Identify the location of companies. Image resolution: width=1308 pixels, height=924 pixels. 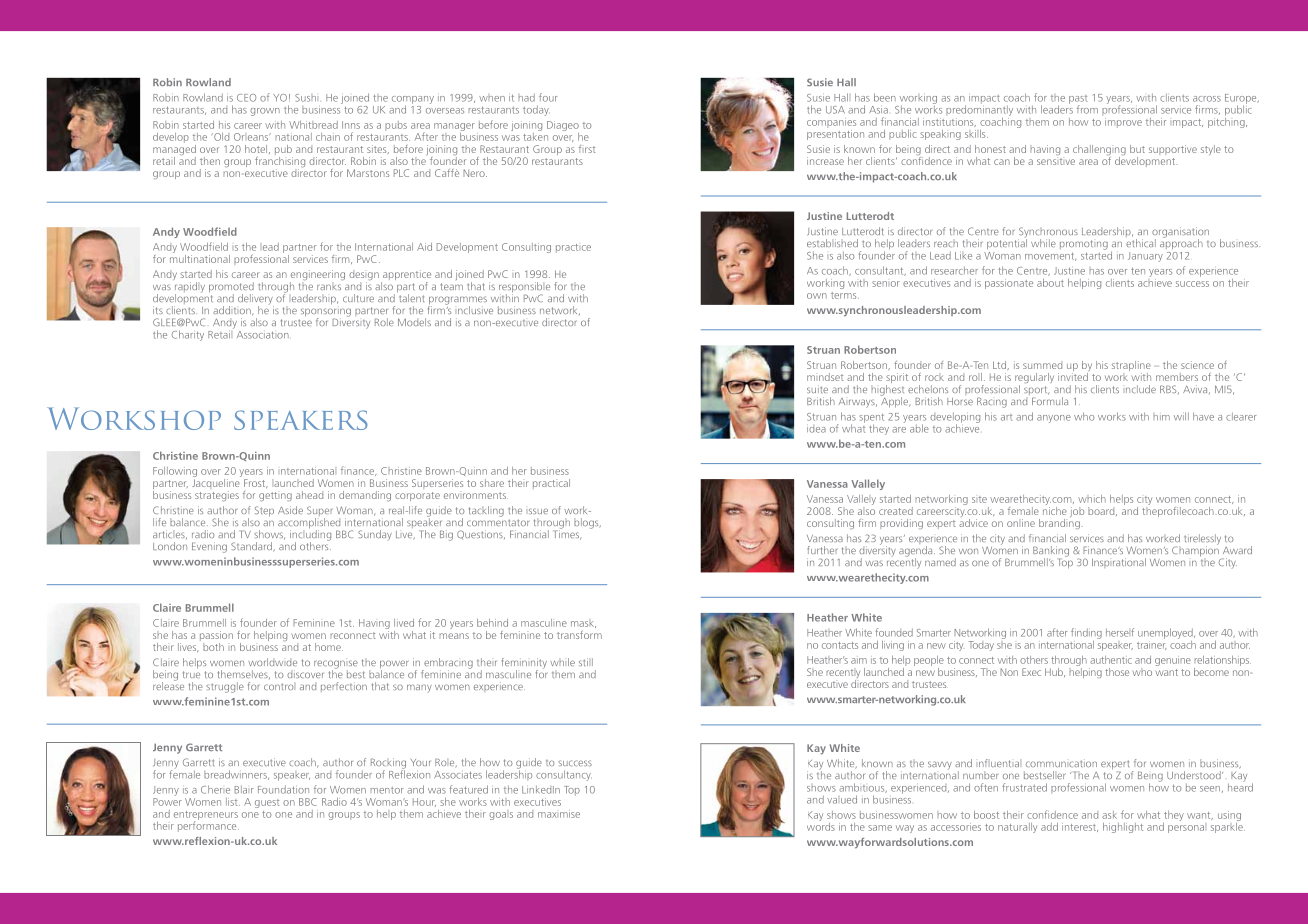
(831, 123).
